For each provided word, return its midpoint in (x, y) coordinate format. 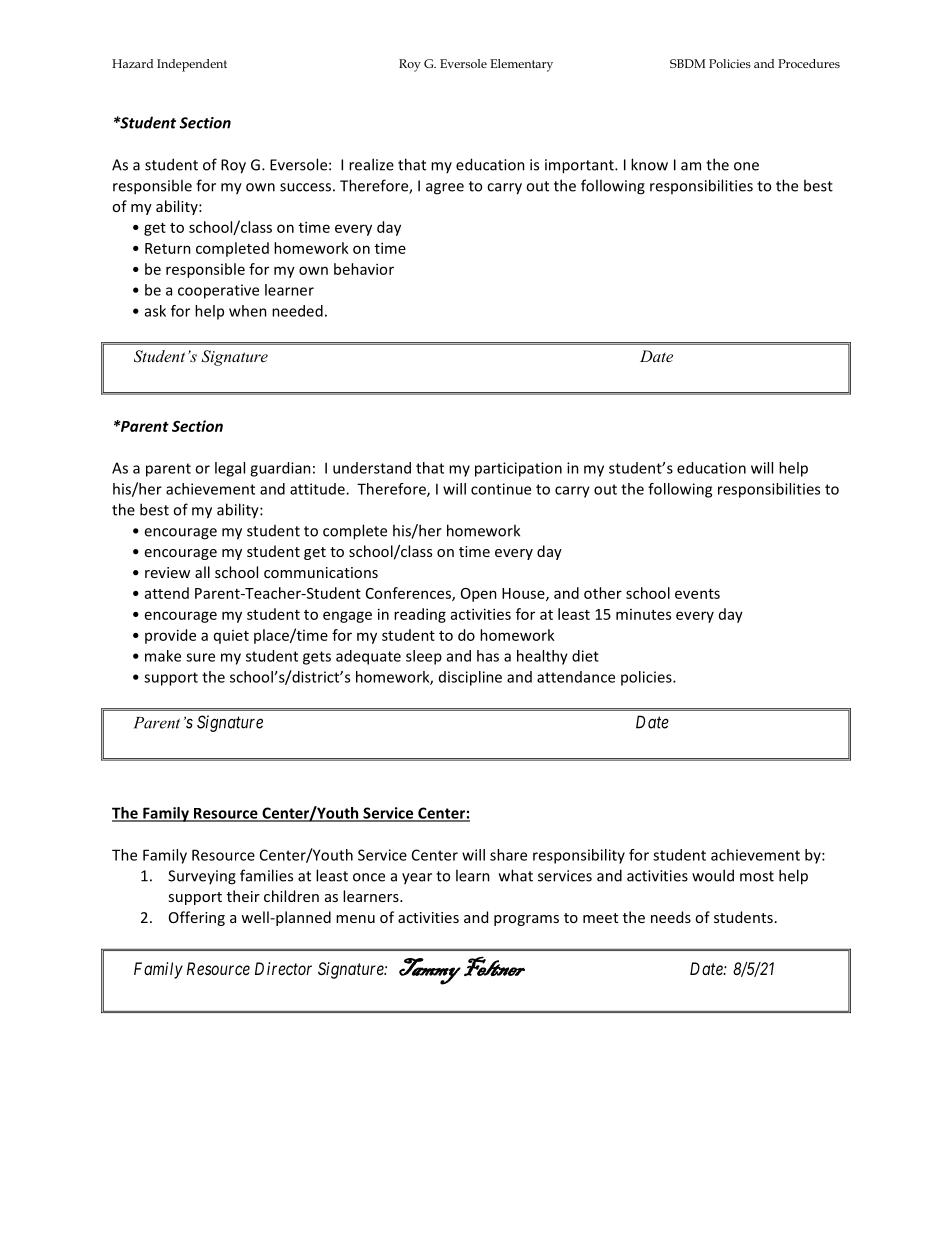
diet (585, 656)
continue (501, 489)
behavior (364, 269)
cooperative (218, 291)
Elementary (521, 65)
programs (526, 920)
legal (230, 469)
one (746, 166)
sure (200, 657)
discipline (470, 678)
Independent (192, 65)
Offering (197, 918)
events (697, 594)
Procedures (809, 63)
